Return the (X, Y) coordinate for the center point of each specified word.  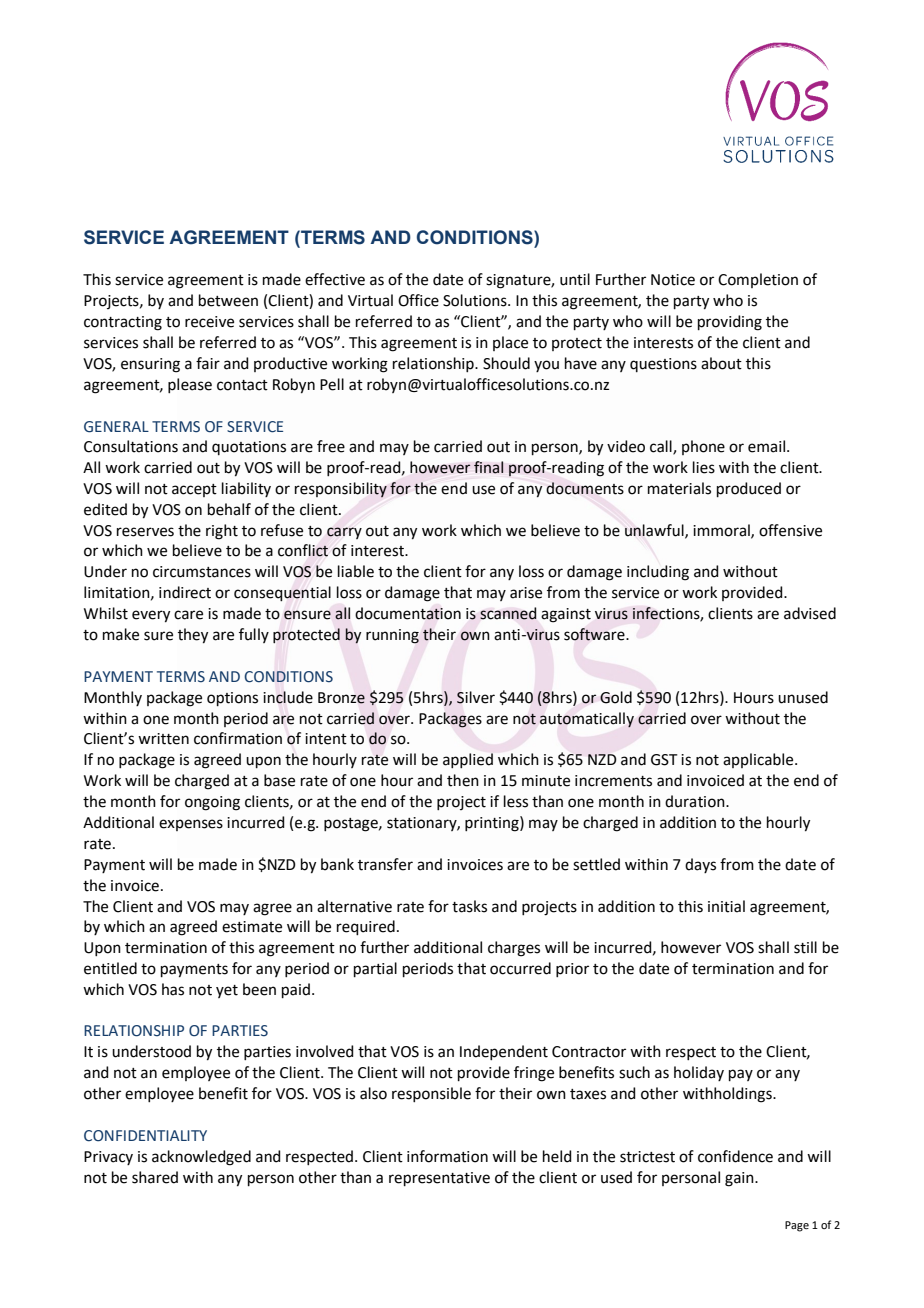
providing (730, 323)
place (510, 343)
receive (209, 322)
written (163, 739)
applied (468, 760)
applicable (759, 760)
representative (439, 1179)
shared (155, 1177)
